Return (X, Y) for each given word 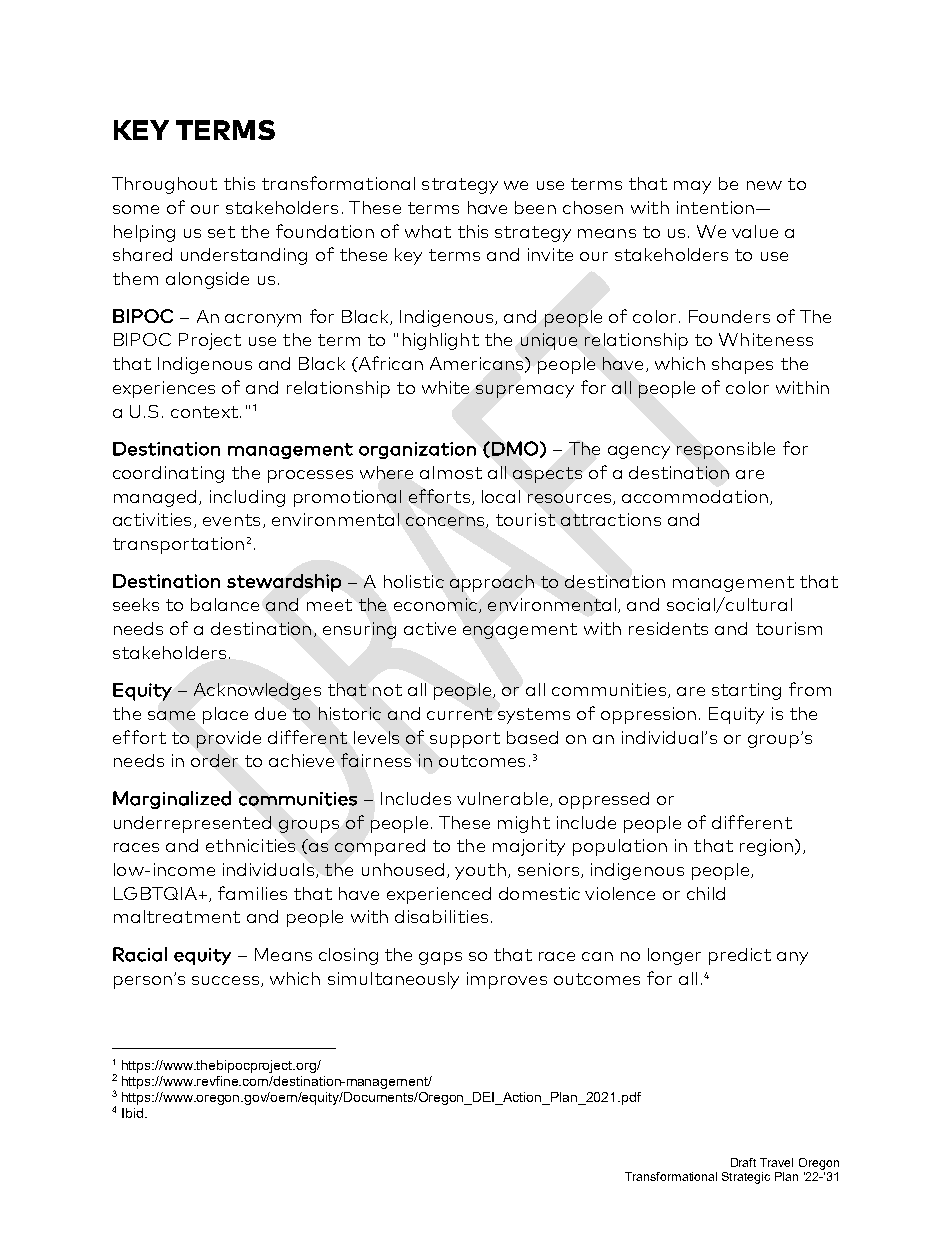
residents (668, 628)
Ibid (132, 1113)
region (766, 847)
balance (225, 604)
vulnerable (502, 798)
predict (740, 956)
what (428, 231)
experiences (164, 389)
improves (507, 980)
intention (715, 207)
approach (492, 583)
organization (417, 450)
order (214, 760)
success (225, 980)
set (221, 232)
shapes (742, 365)
